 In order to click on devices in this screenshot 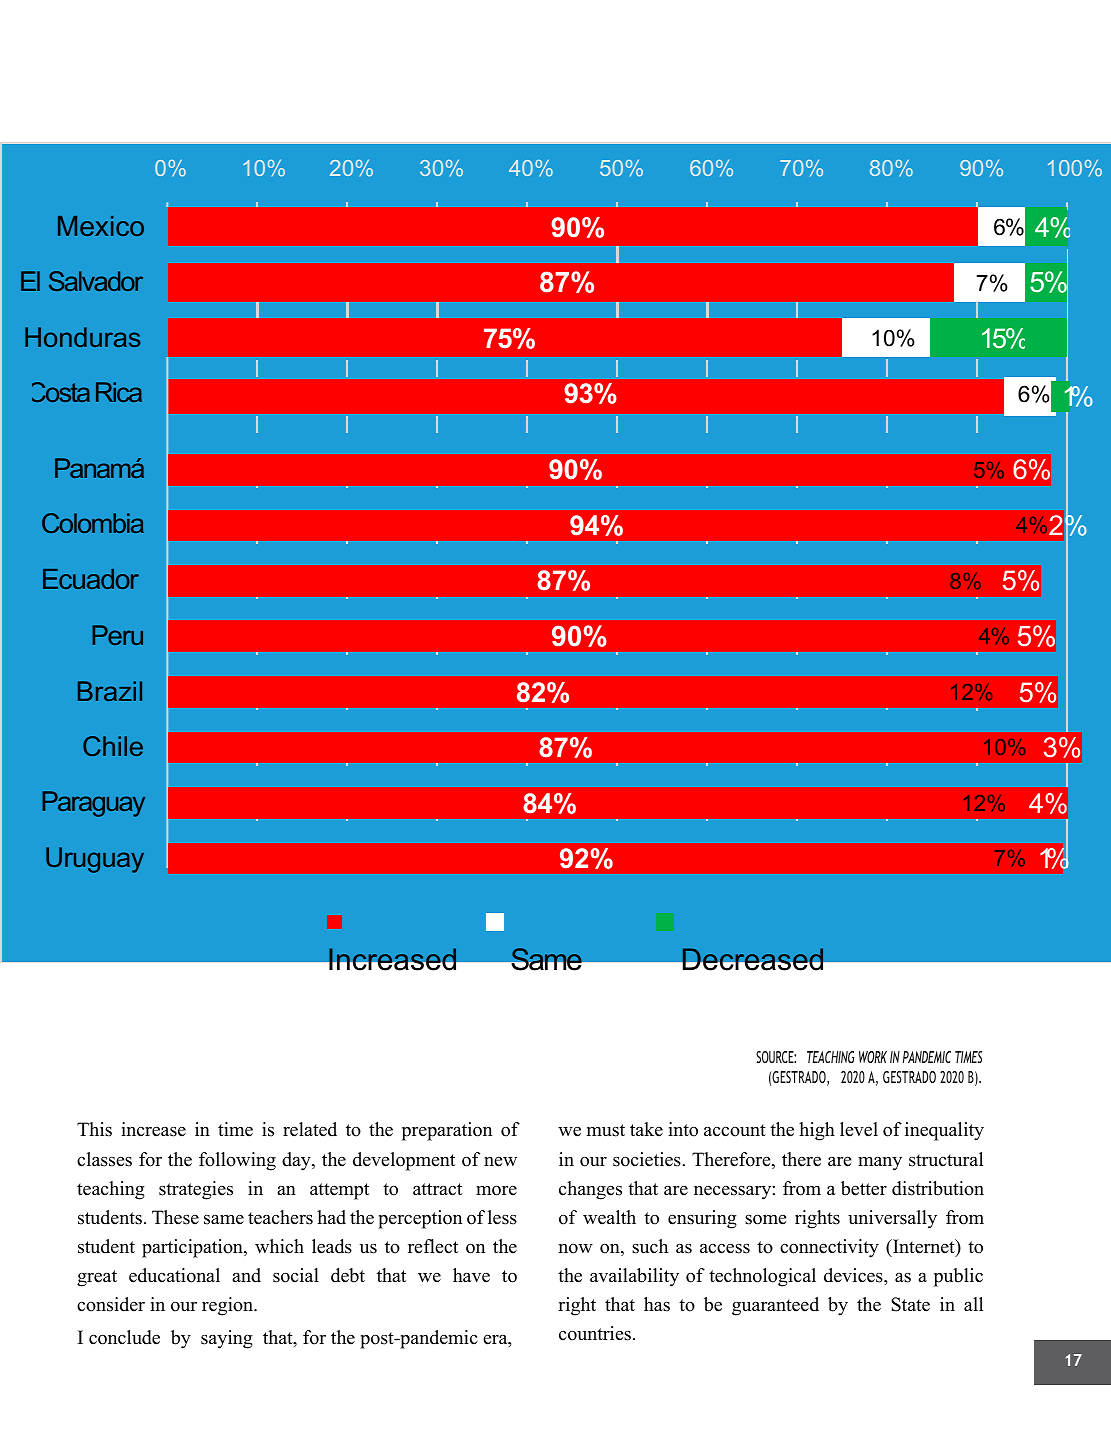, I will do `click(854, 1275)`.
